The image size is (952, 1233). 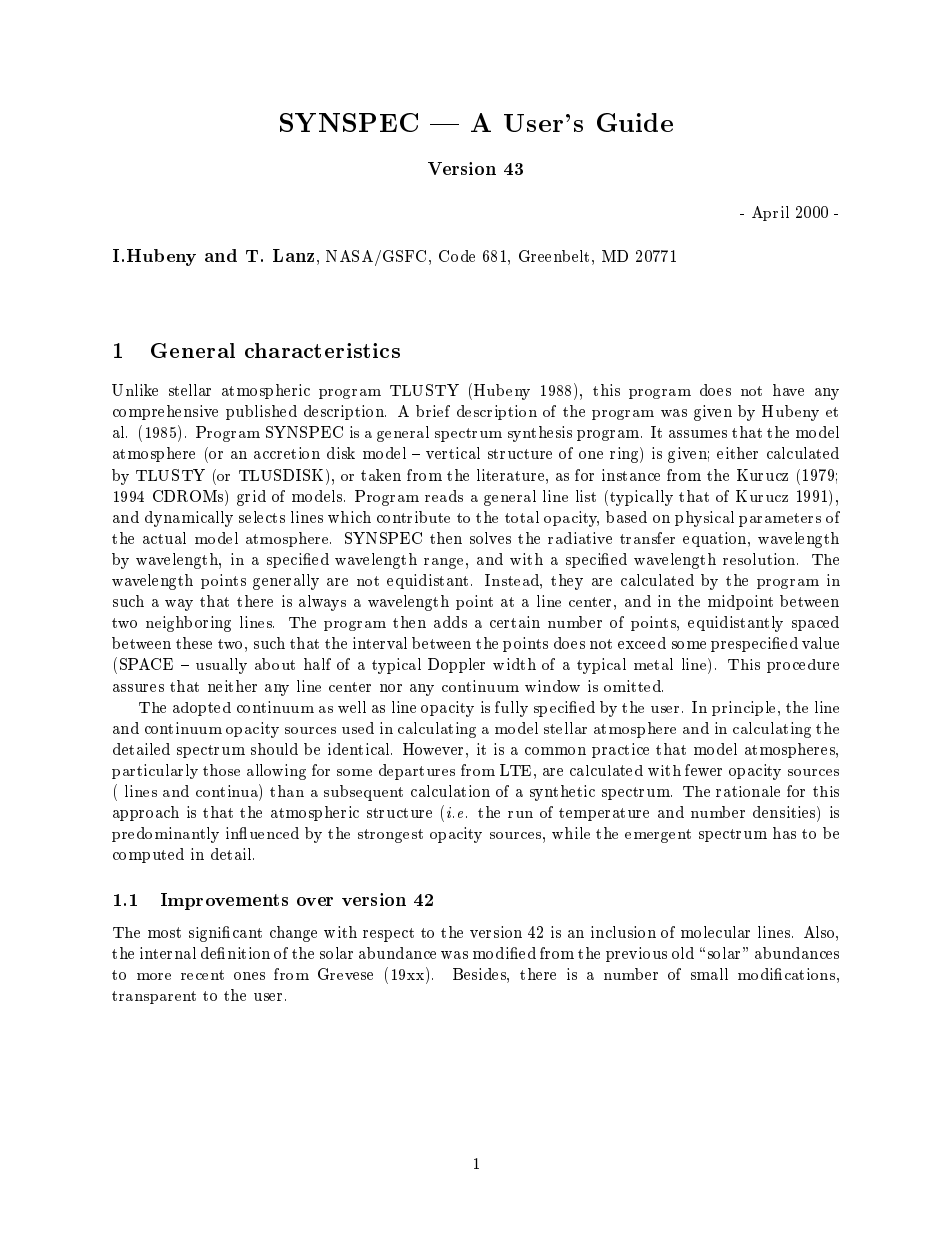 What do you see at coordinates (635, 122) in the screenshot?
I see `Guide` at bounding box center [635, 122].
